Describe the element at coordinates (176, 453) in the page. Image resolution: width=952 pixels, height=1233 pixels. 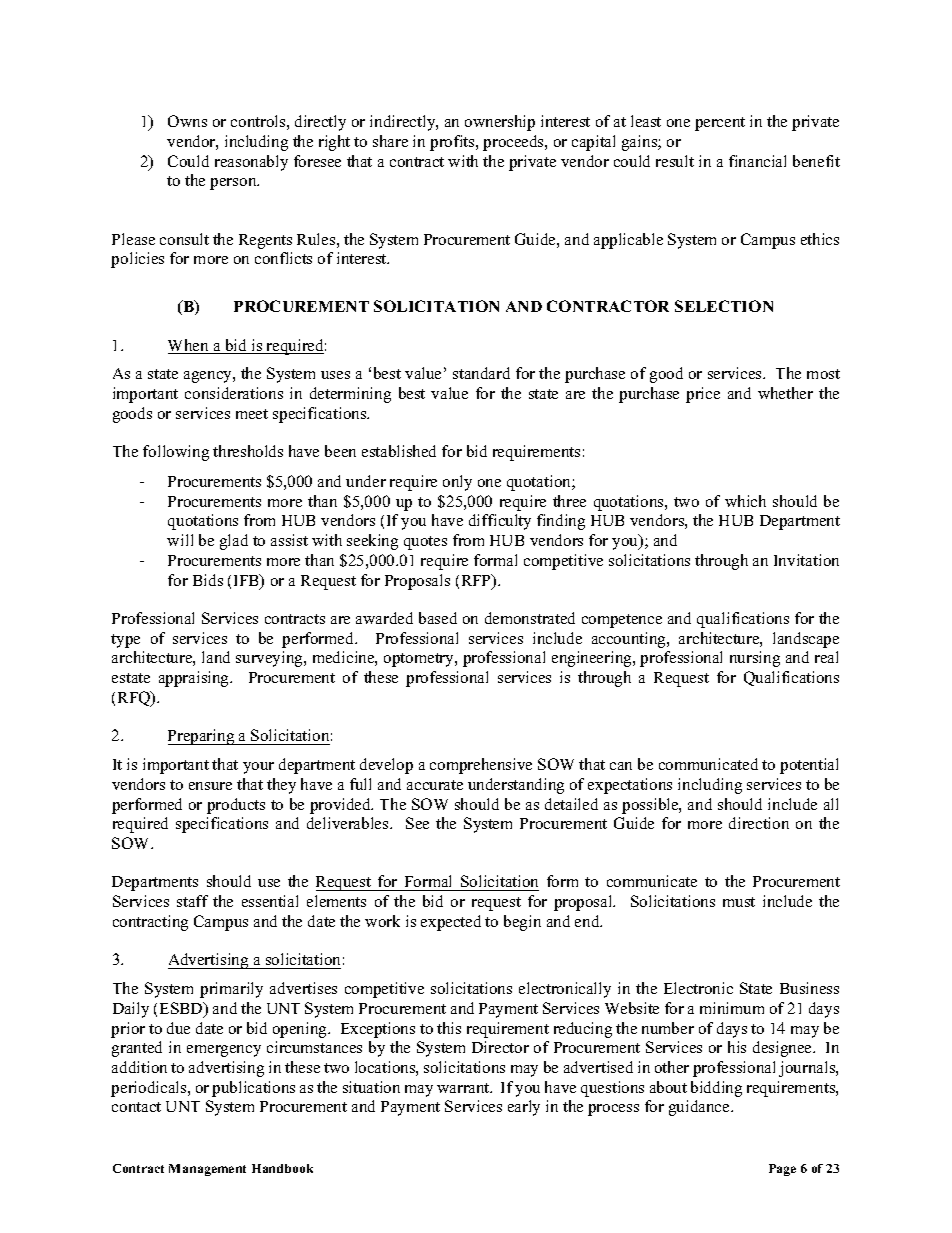
I see `following` at that location.
